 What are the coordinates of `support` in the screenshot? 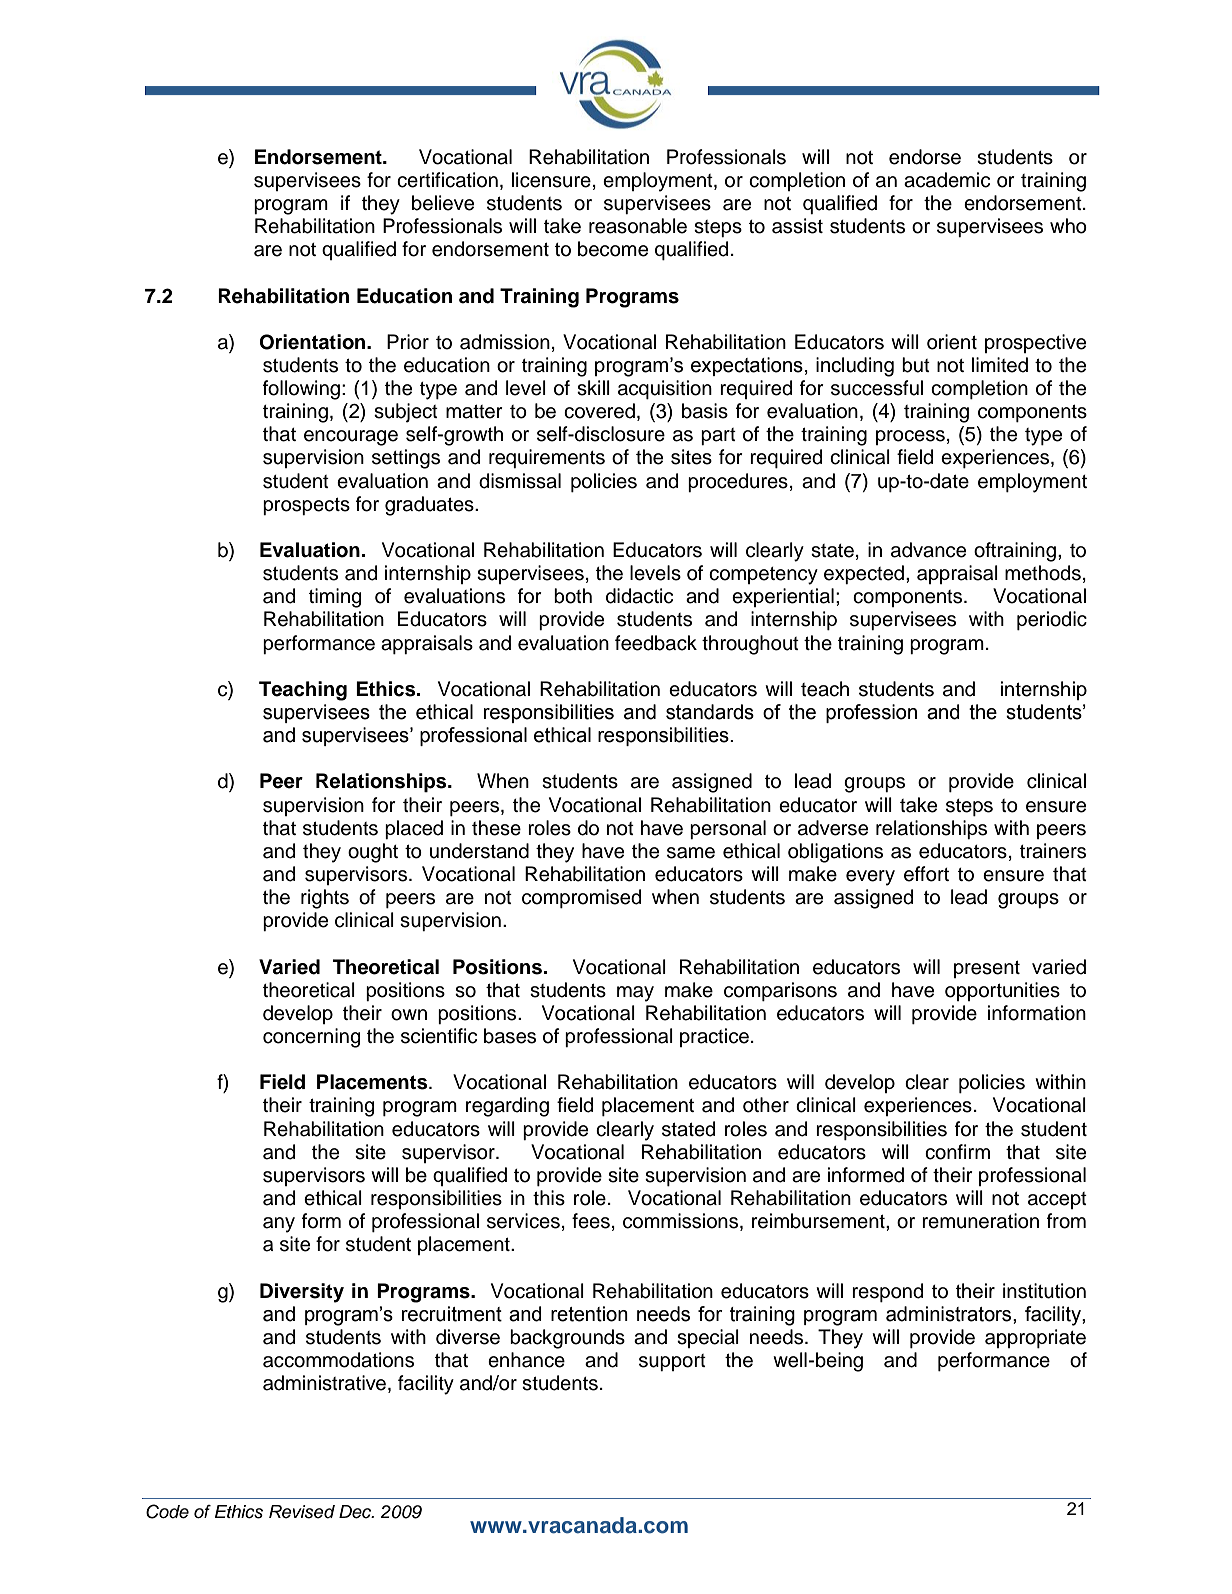 It's located at (672, 1362).
